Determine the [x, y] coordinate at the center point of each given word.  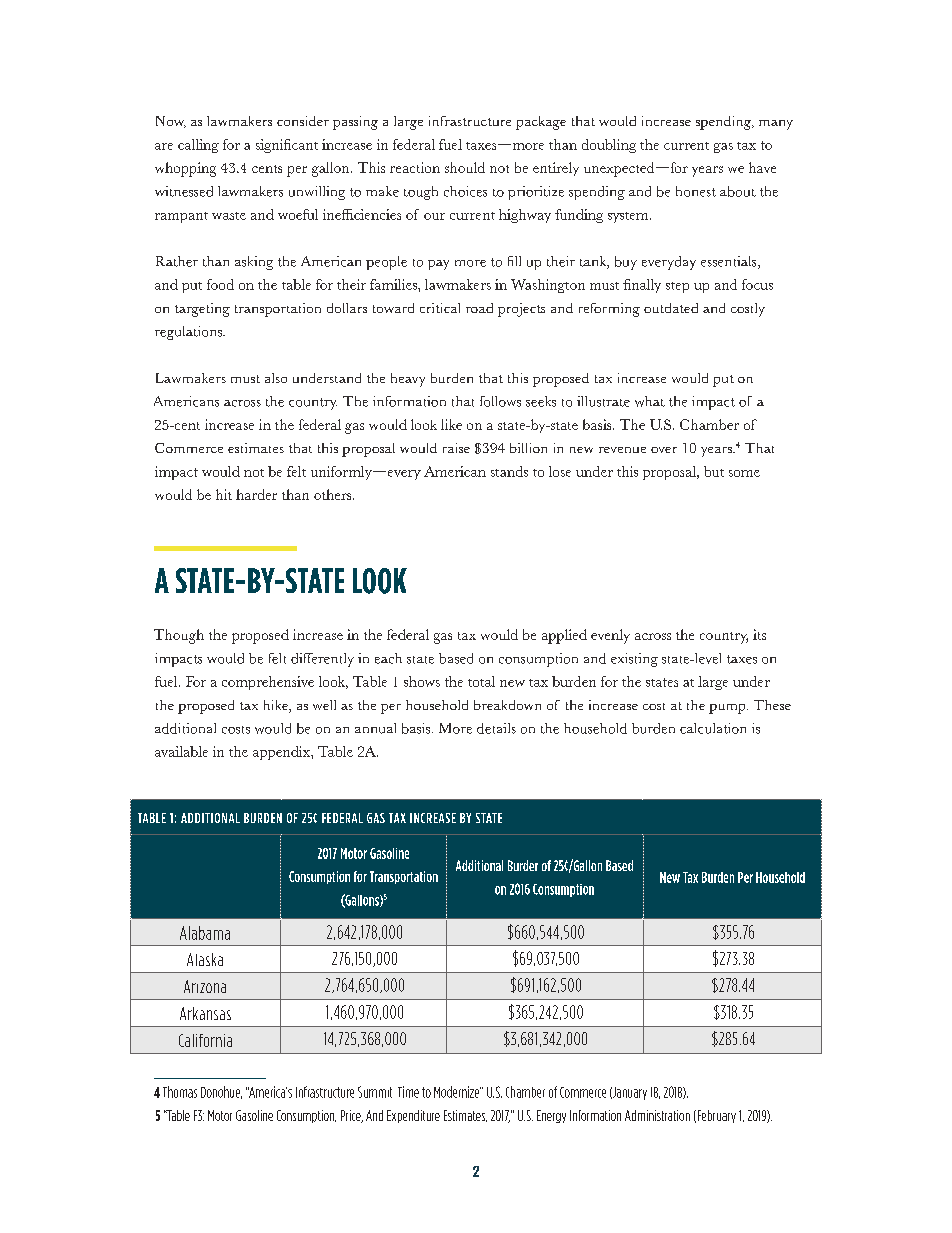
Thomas [180, 1092]
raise [456, 448]
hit [224, 494]
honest [696, 191]
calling [198, 146]
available [181, 751]
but [714, 471]
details [496, 728]
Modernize [457, 1092]
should [465, 167]
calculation [713, 728]
